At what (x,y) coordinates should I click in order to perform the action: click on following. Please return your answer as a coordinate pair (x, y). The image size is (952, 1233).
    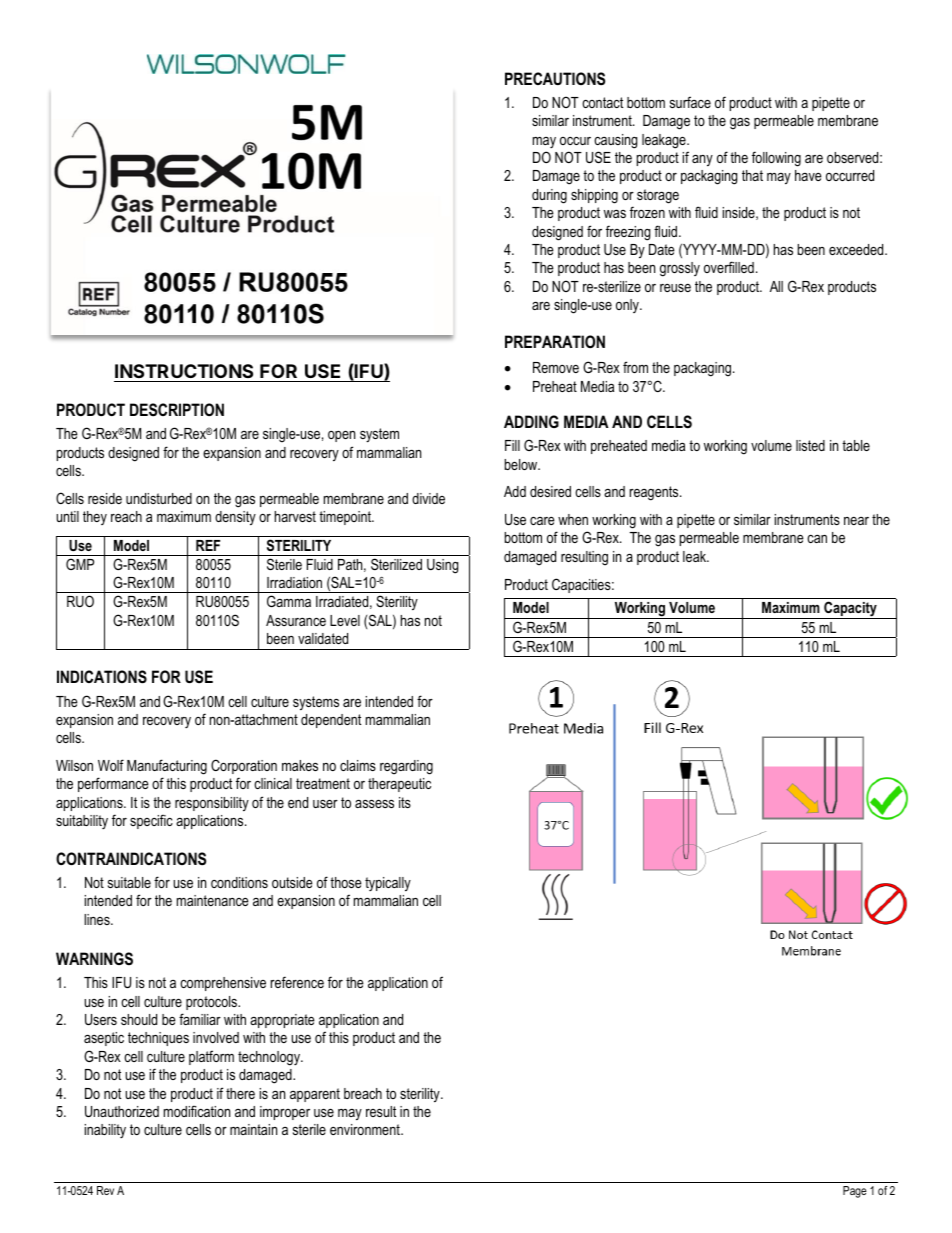
    Looking at the image, I should click on (776, 159).
